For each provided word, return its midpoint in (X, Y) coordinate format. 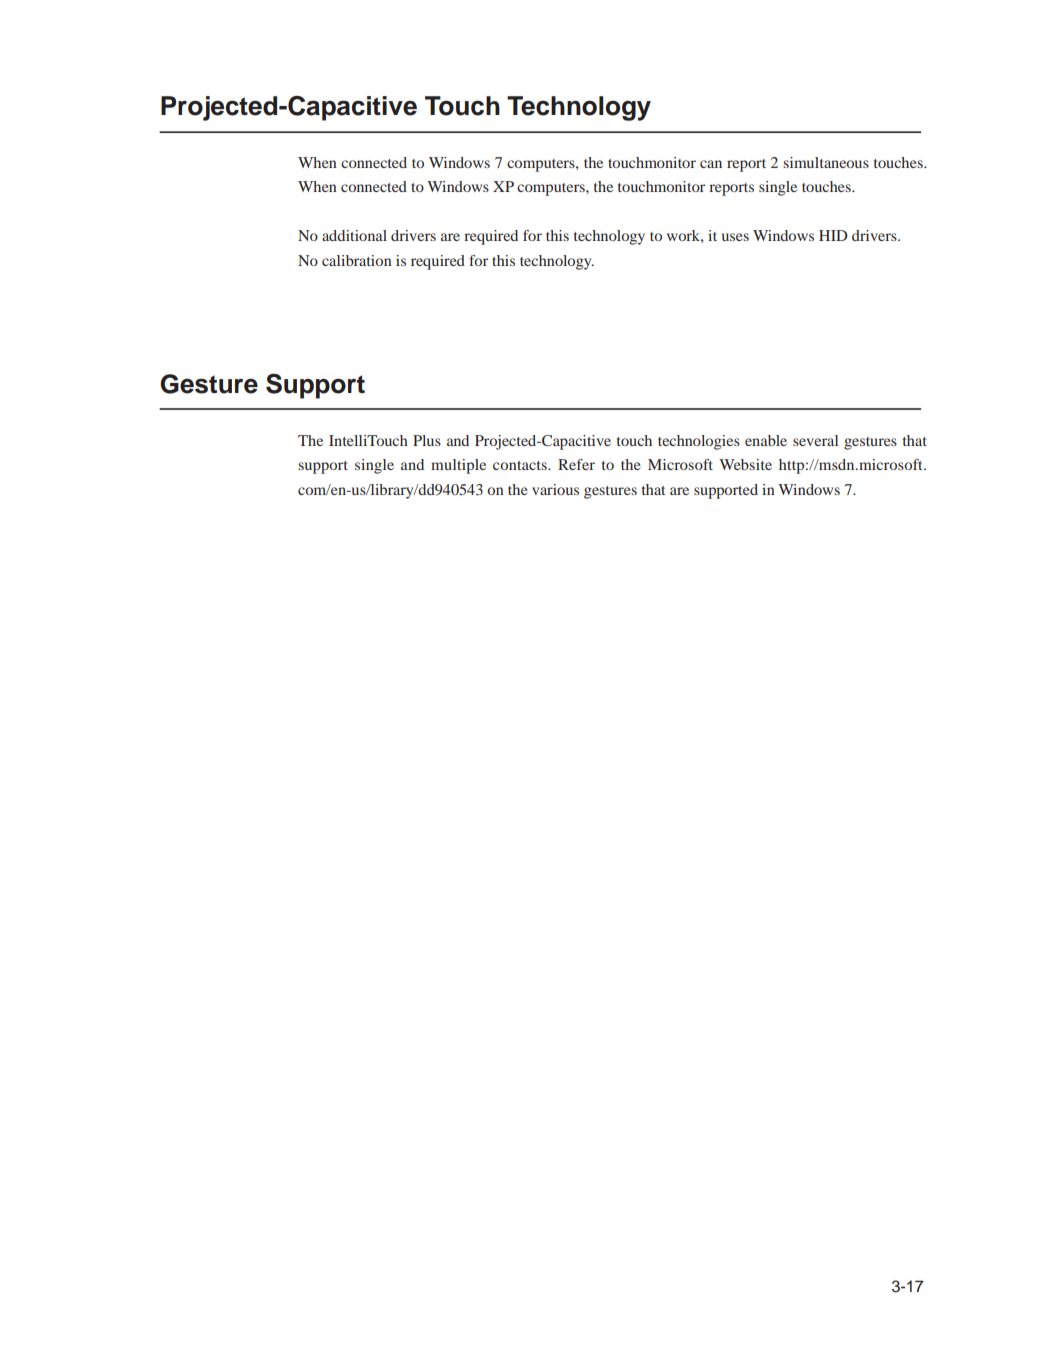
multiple (458, 466)
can (711, 164)
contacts (521, 465)
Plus (427, 440)
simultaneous (826, 162)
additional (354, 235)
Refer (576, 464)
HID (833, 235)
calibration (357, 260)
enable (766, 440)
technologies (699, 442)
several (815, 440)
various (555, 489)
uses (735, 237)
